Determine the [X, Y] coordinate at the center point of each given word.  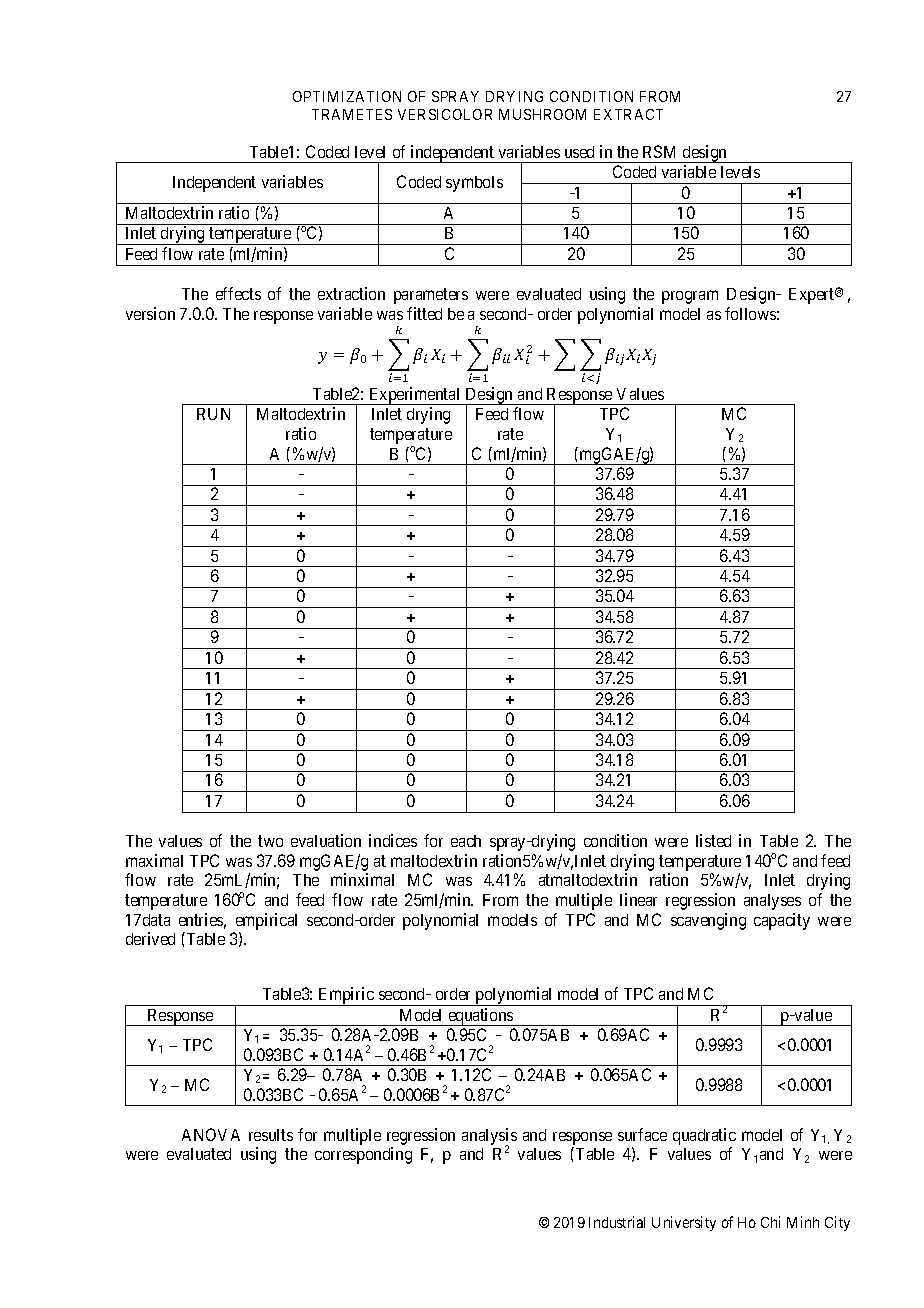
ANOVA [211, 1134]
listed [713, 840]
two [270, 841]
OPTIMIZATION [347, 96]
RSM [659, 151]
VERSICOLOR [445, 114]
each [466, 841]
